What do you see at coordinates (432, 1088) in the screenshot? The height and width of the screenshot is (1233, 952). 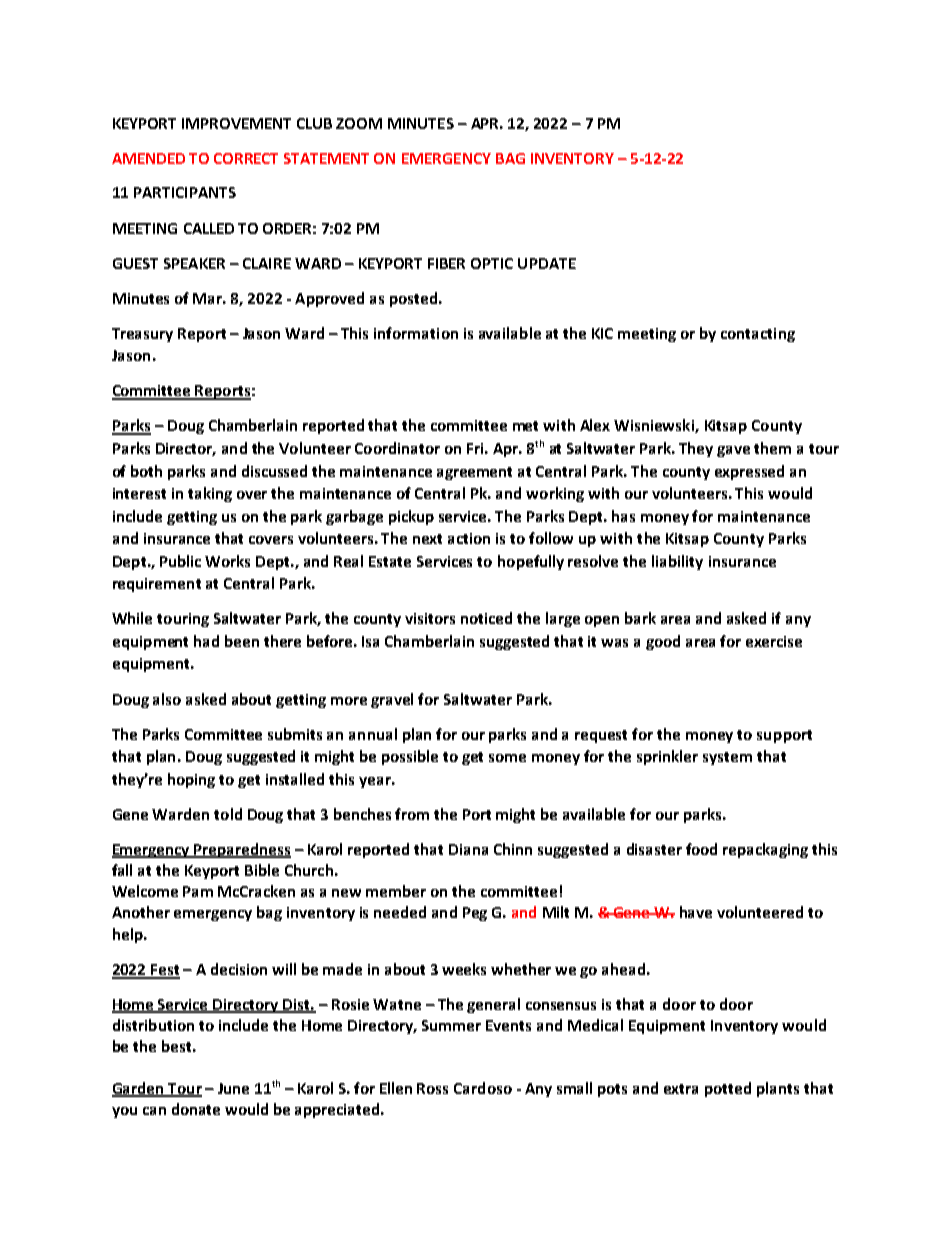 I see `Ross` at bounding box center [432, 1088].
